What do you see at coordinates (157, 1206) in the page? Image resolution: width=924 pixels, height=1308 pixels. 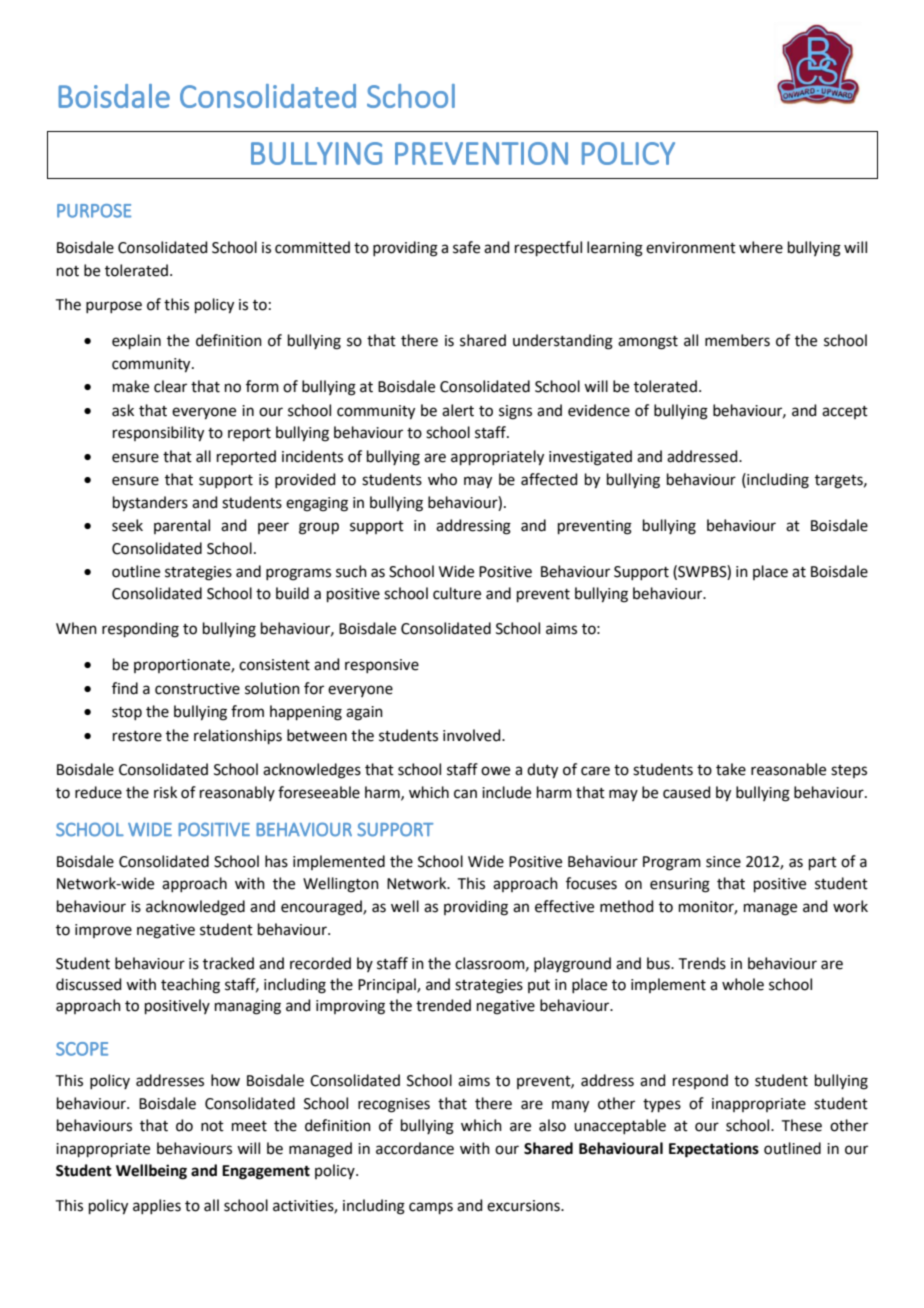 I see `applies` at bounding box center [157, 1206].
